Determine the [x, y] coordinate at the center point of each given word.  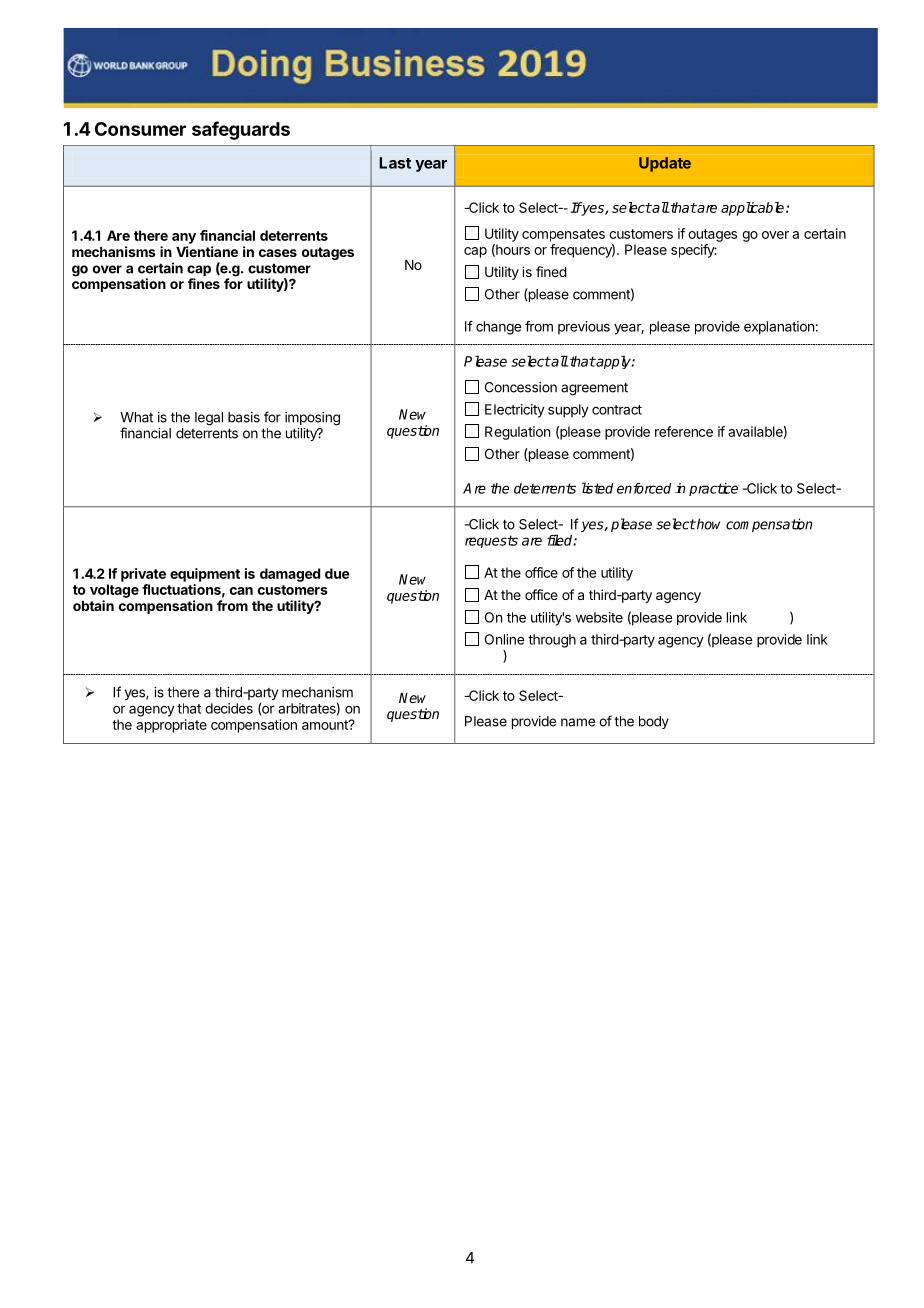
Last [395, 163]
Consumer [140, 129]
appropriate [171, 726]
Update [665, 164]
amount [326, 725]
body [654, 722]
